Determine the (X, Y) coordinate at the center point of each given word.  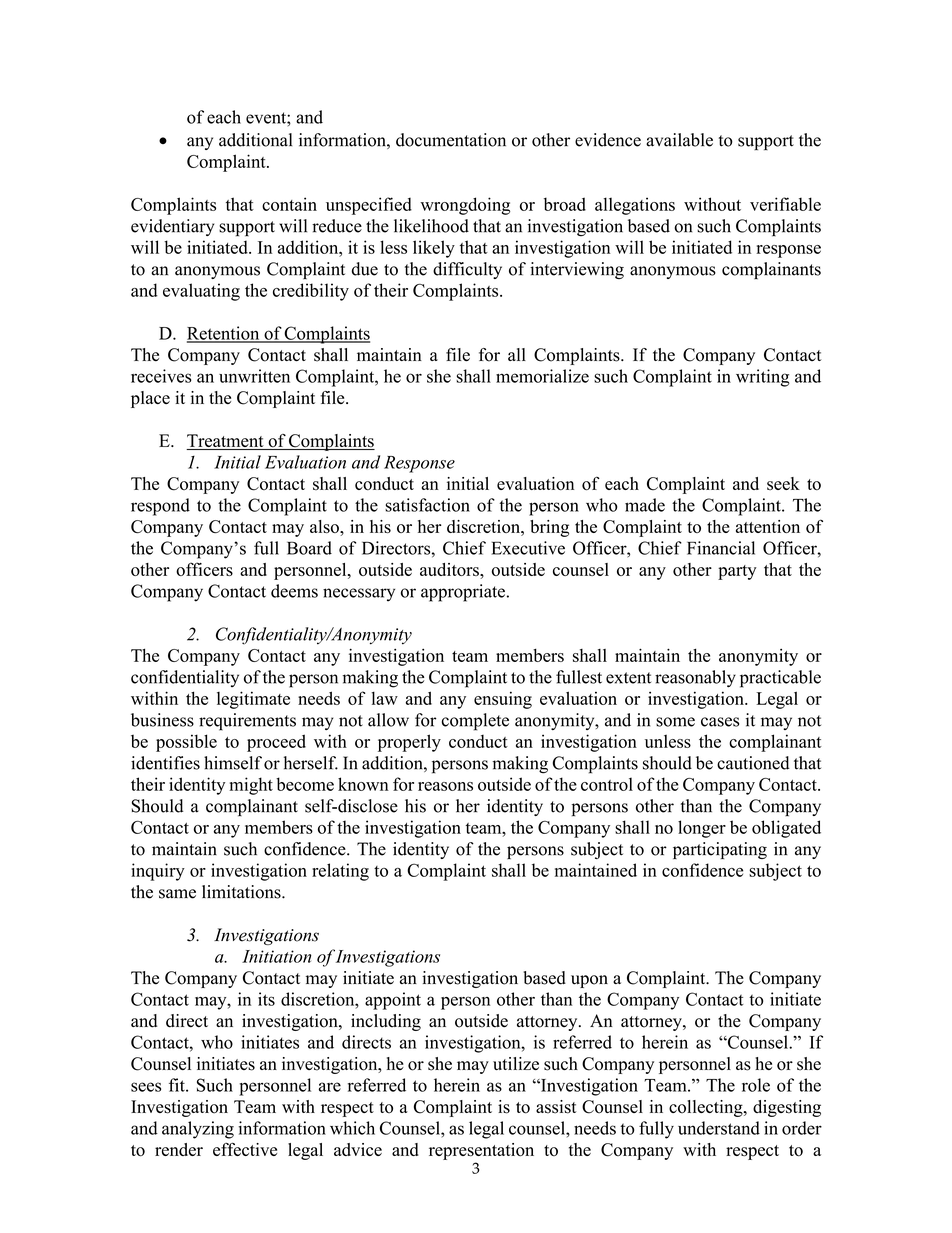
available (679, 140)
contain (289, 204)
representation (481, 1151)
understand (719, 1128)
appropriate (463, 593)
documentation (451, 140)
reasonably (695, 679)
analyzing (198, 1130)
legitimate (253, 700)
